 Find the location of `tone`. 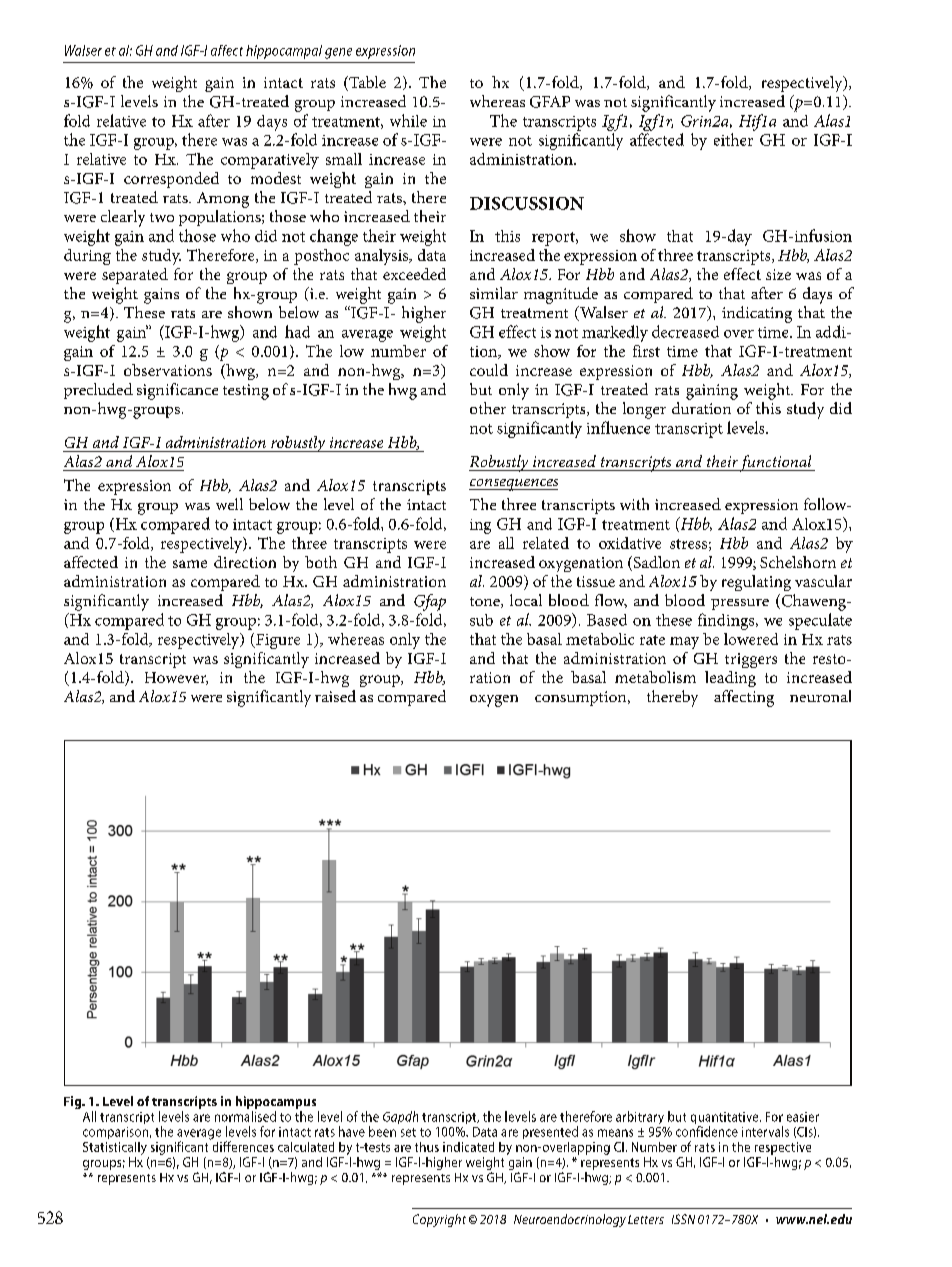

tone is located at coordinates (486, 602).
